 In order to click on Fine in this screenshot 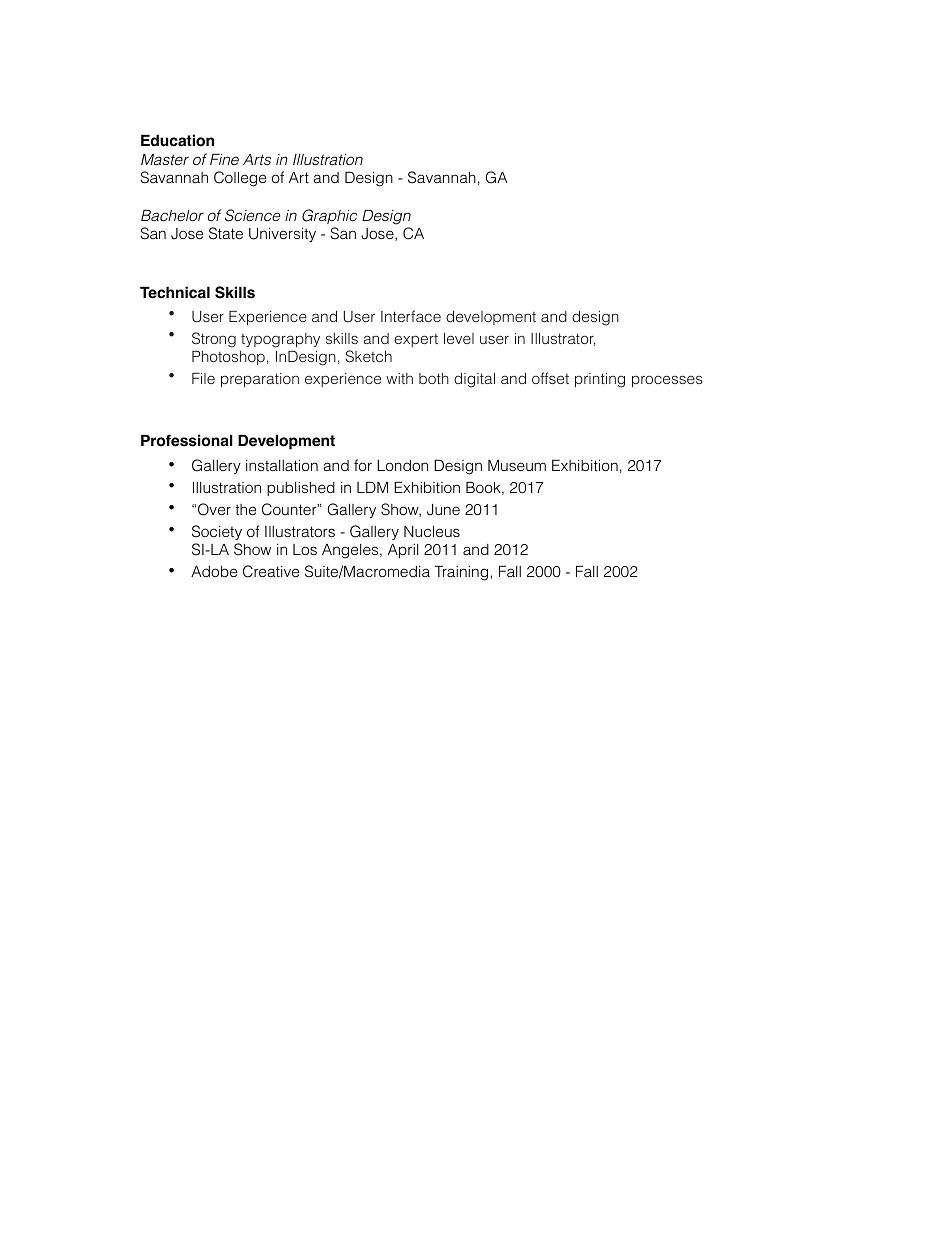, I will do `click(224, 159)`.
